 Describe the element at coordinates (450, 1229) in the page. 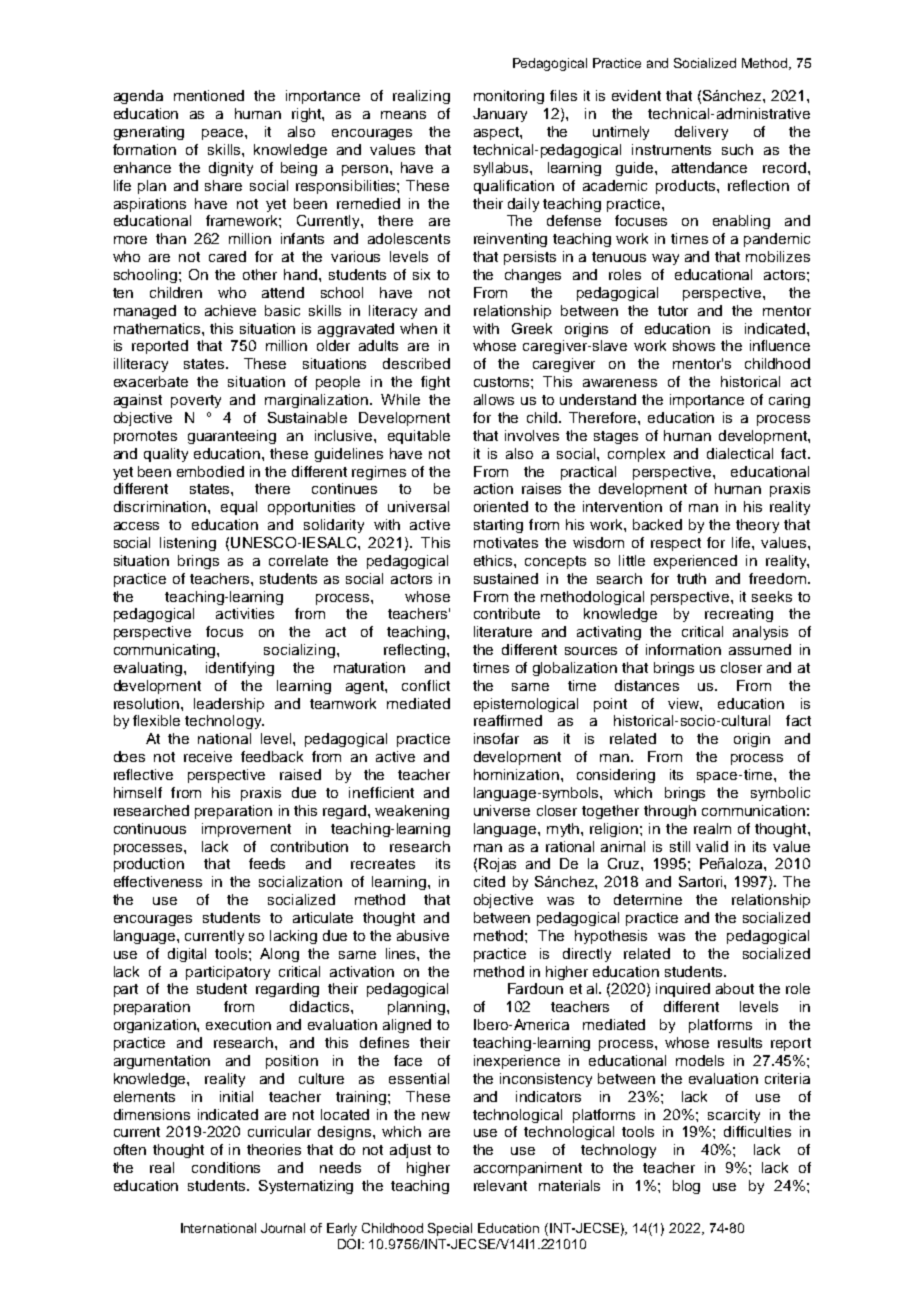

I see `Special` at that location.
